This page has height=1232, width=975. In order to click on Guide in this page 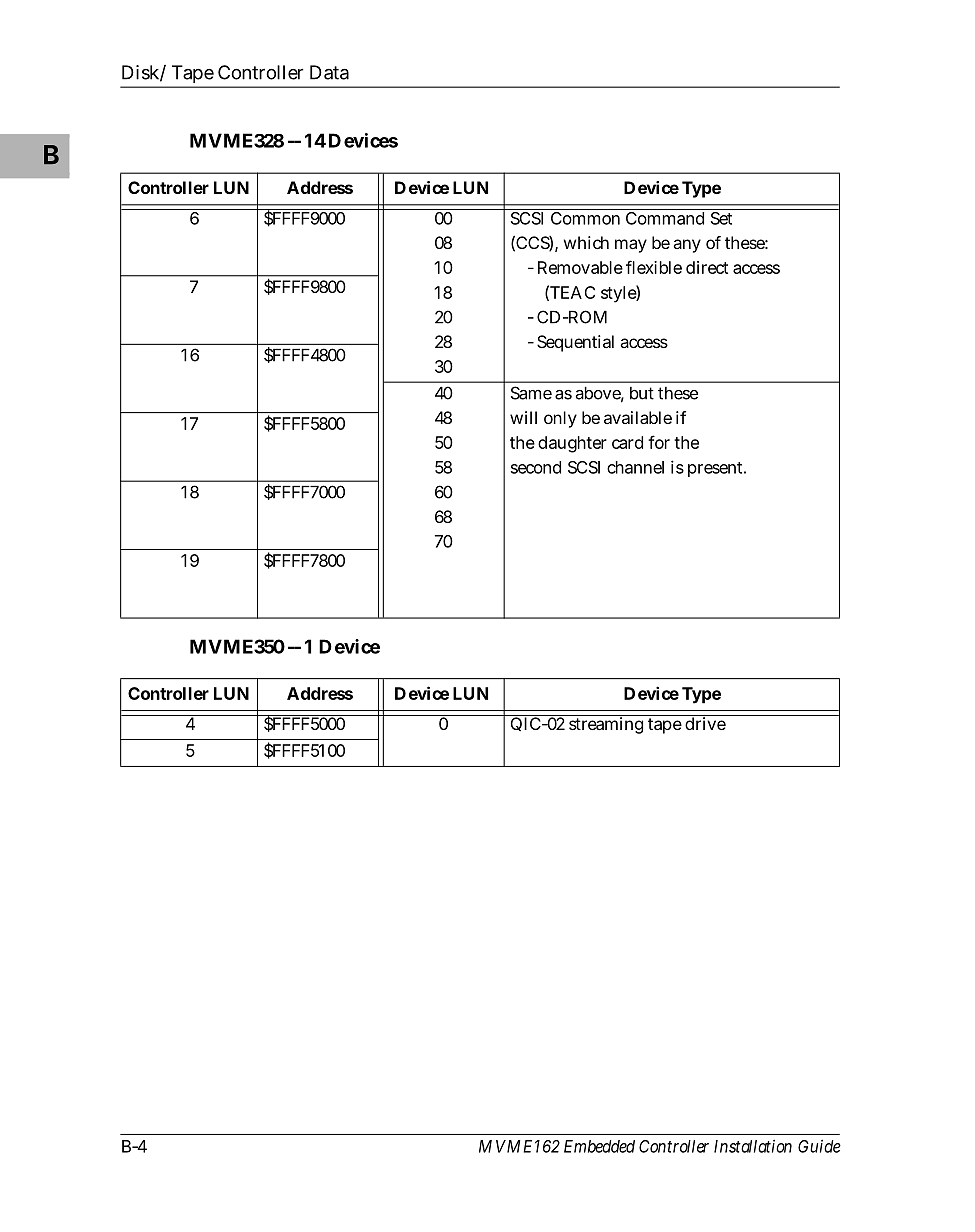, I will do `click(819, 1146)`.
